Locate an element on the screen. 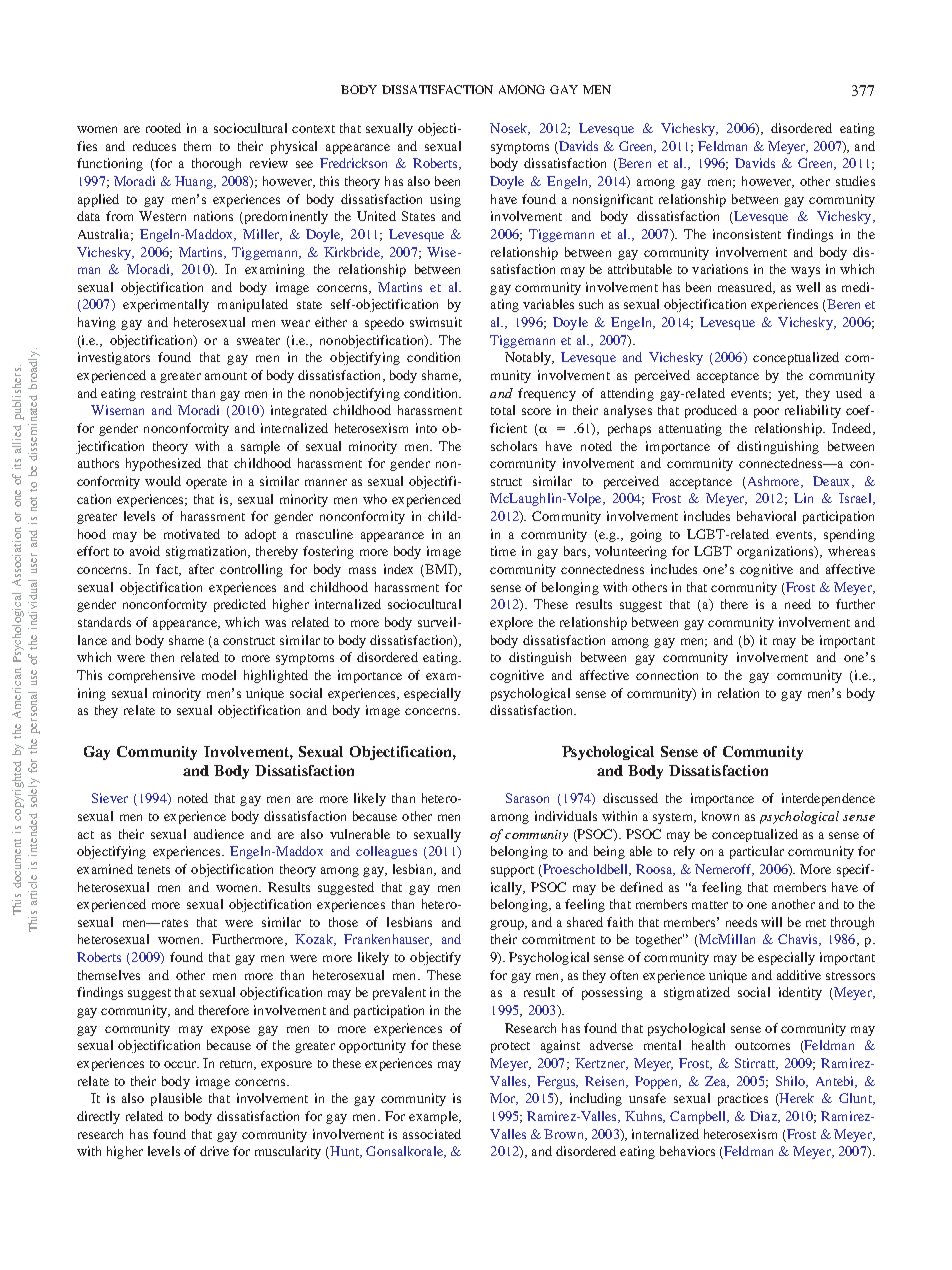  studies is located at coordinates (855, 181).
